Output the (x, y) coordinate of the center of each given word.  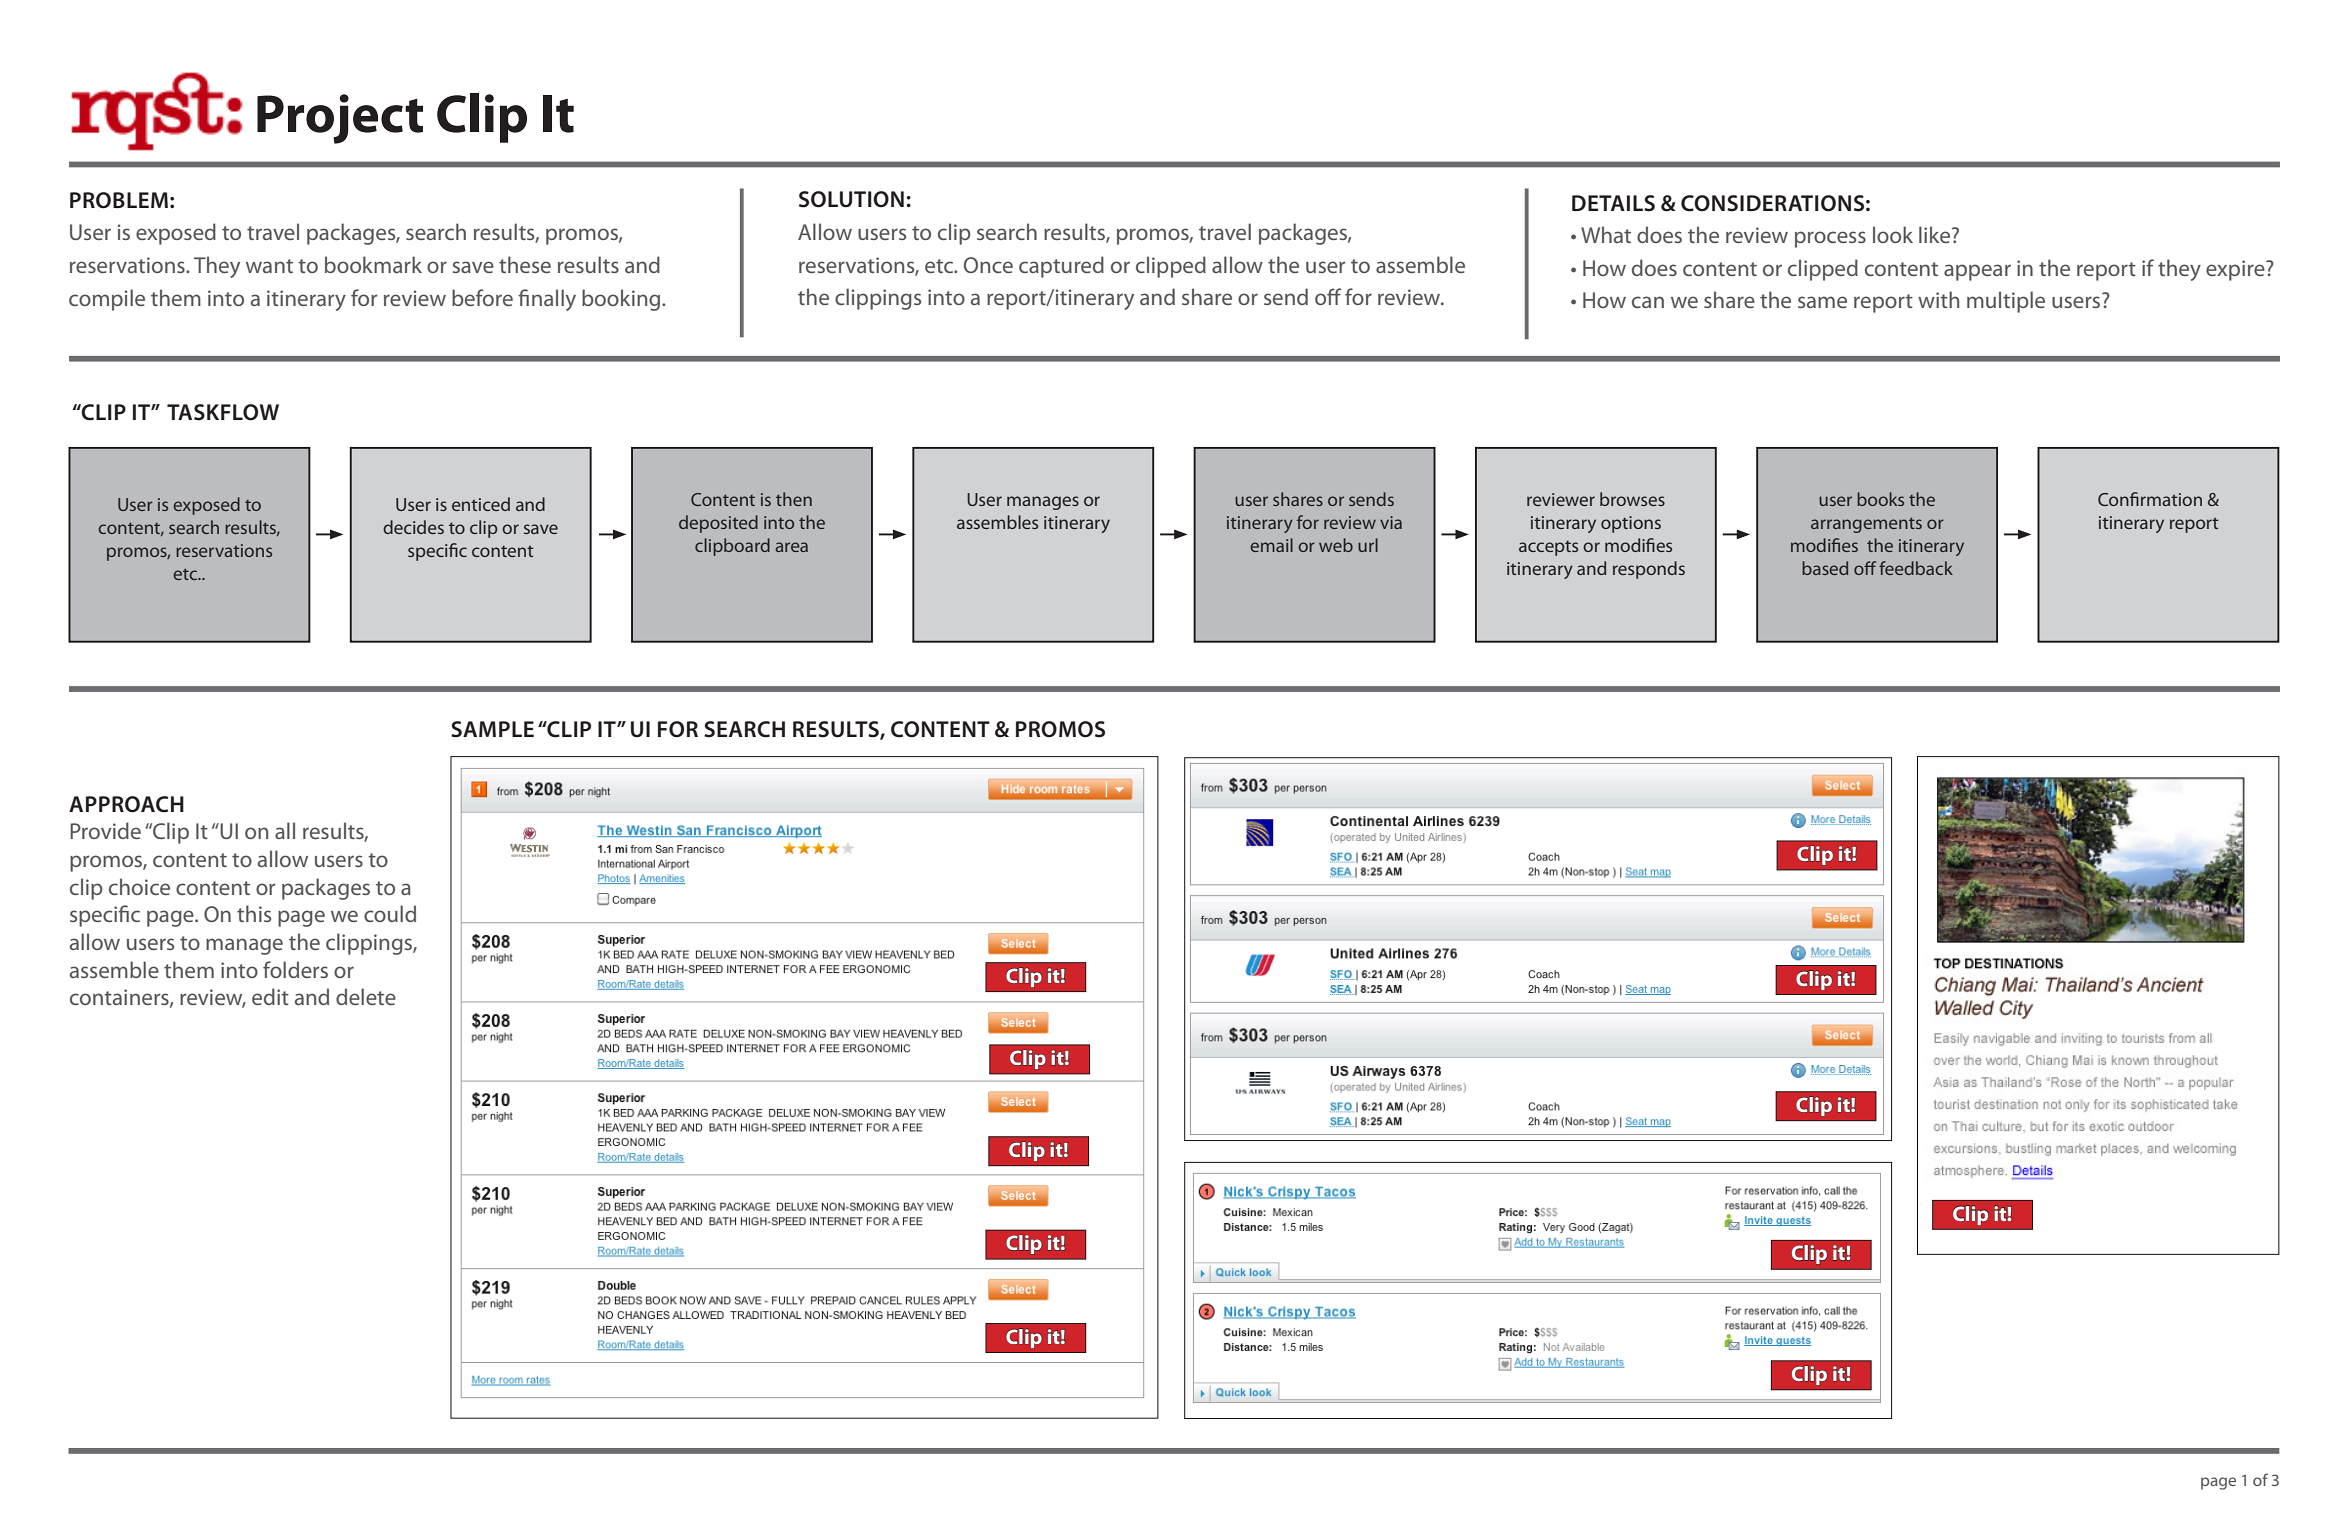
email (1271, 545)
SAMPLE (492, 729)
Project (340, 119)
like (1936, 234)
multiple (2006, 302)
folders (295, 969)
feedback (1916, 568)
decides (413, 527)
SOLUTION (851, 199)
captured (1061, 267)
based (1825, 568)
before (482, 297)
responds (1649, 570)
